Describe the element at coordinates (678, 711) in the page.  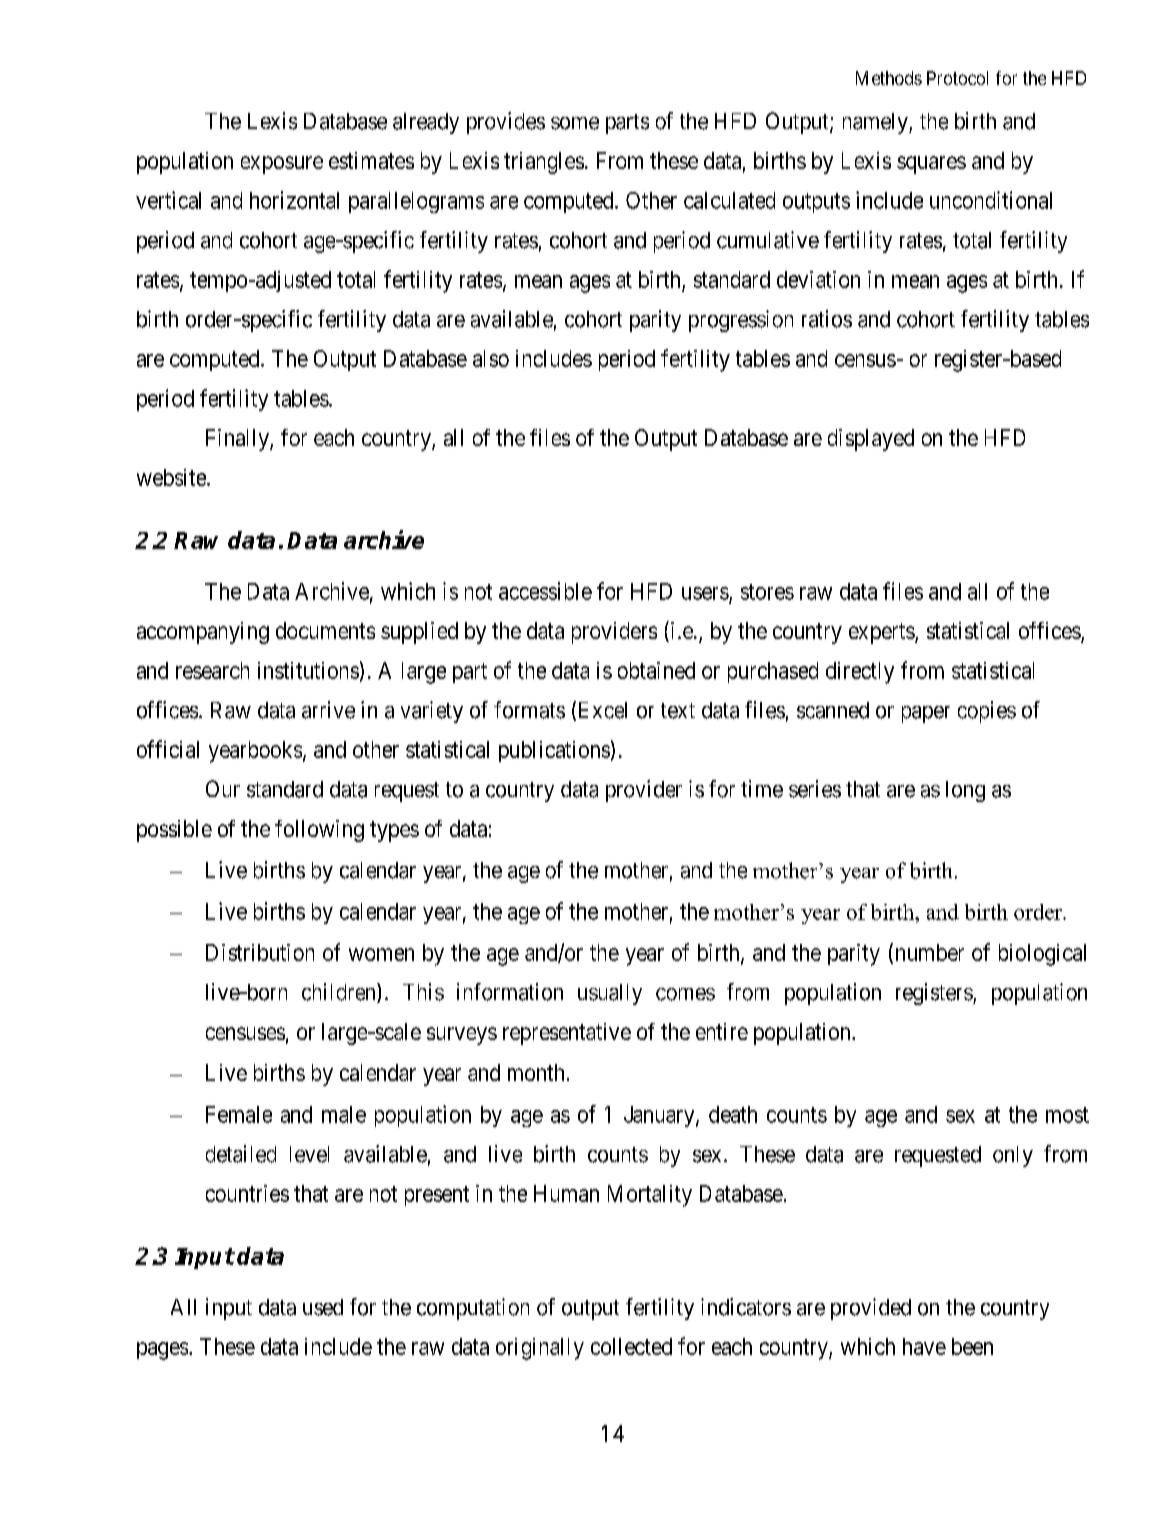
I see `text` at that location.
